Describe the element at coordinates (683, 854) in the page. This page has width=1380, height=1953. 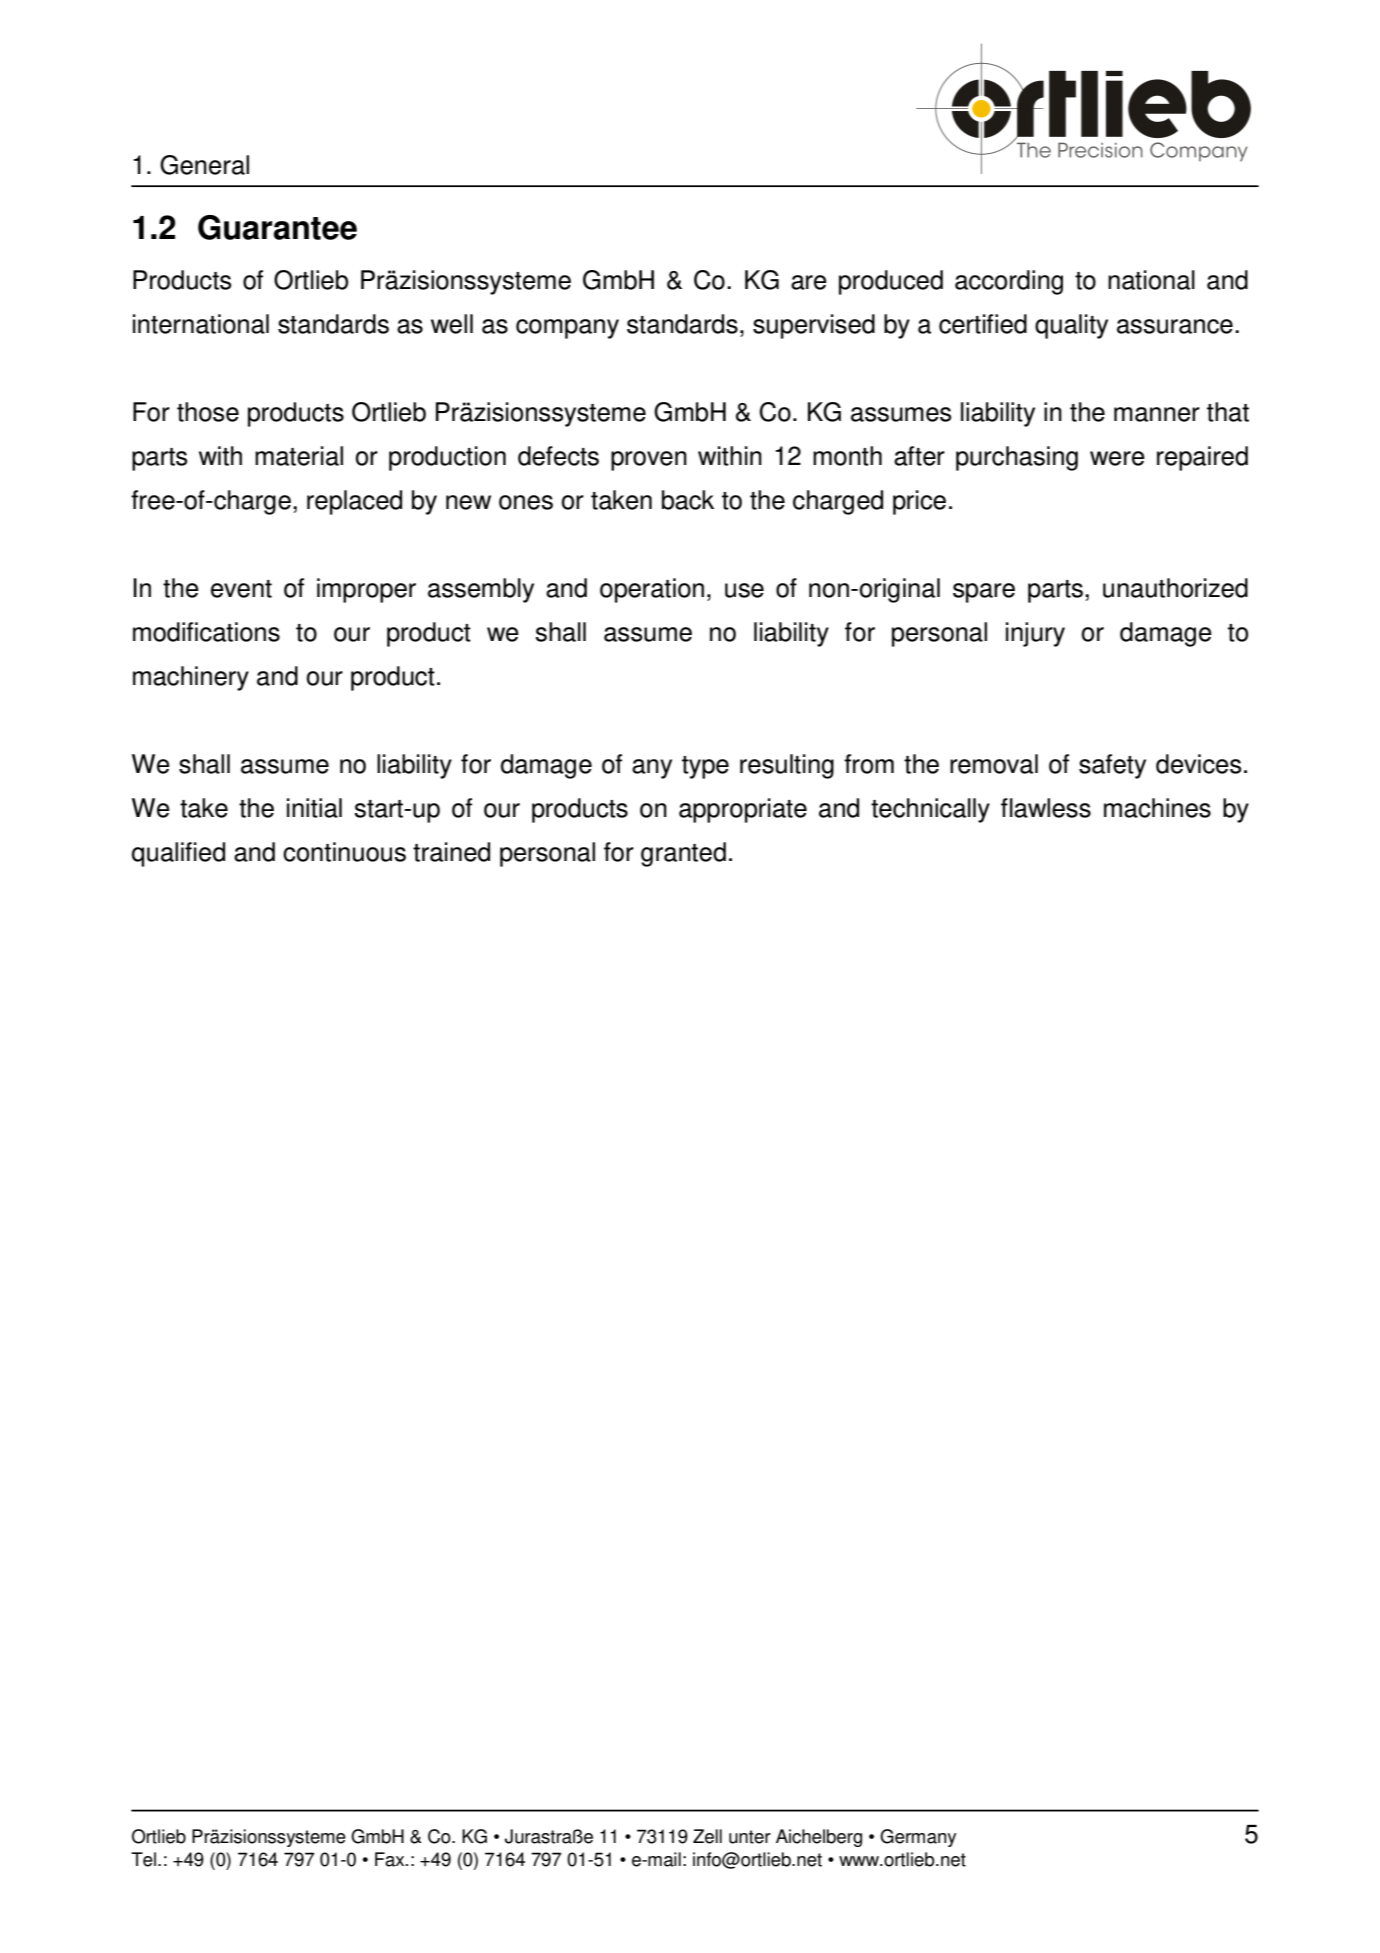
I see `granted` at that location.
